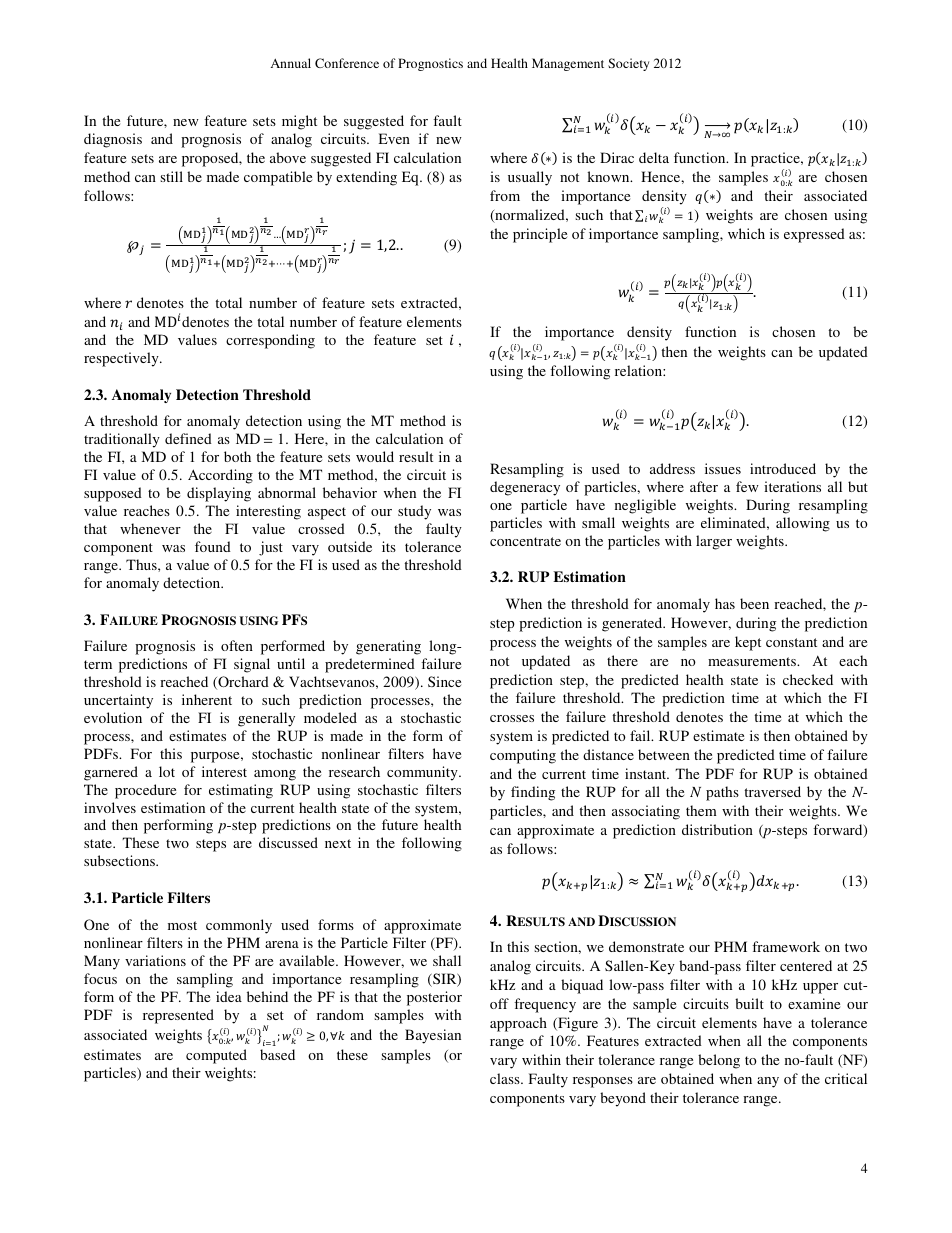 This screenshot has width=952, height=1233. Describe the element at coordinates (113, 140) in the screenshot. I see `diagnosis` at that location.
